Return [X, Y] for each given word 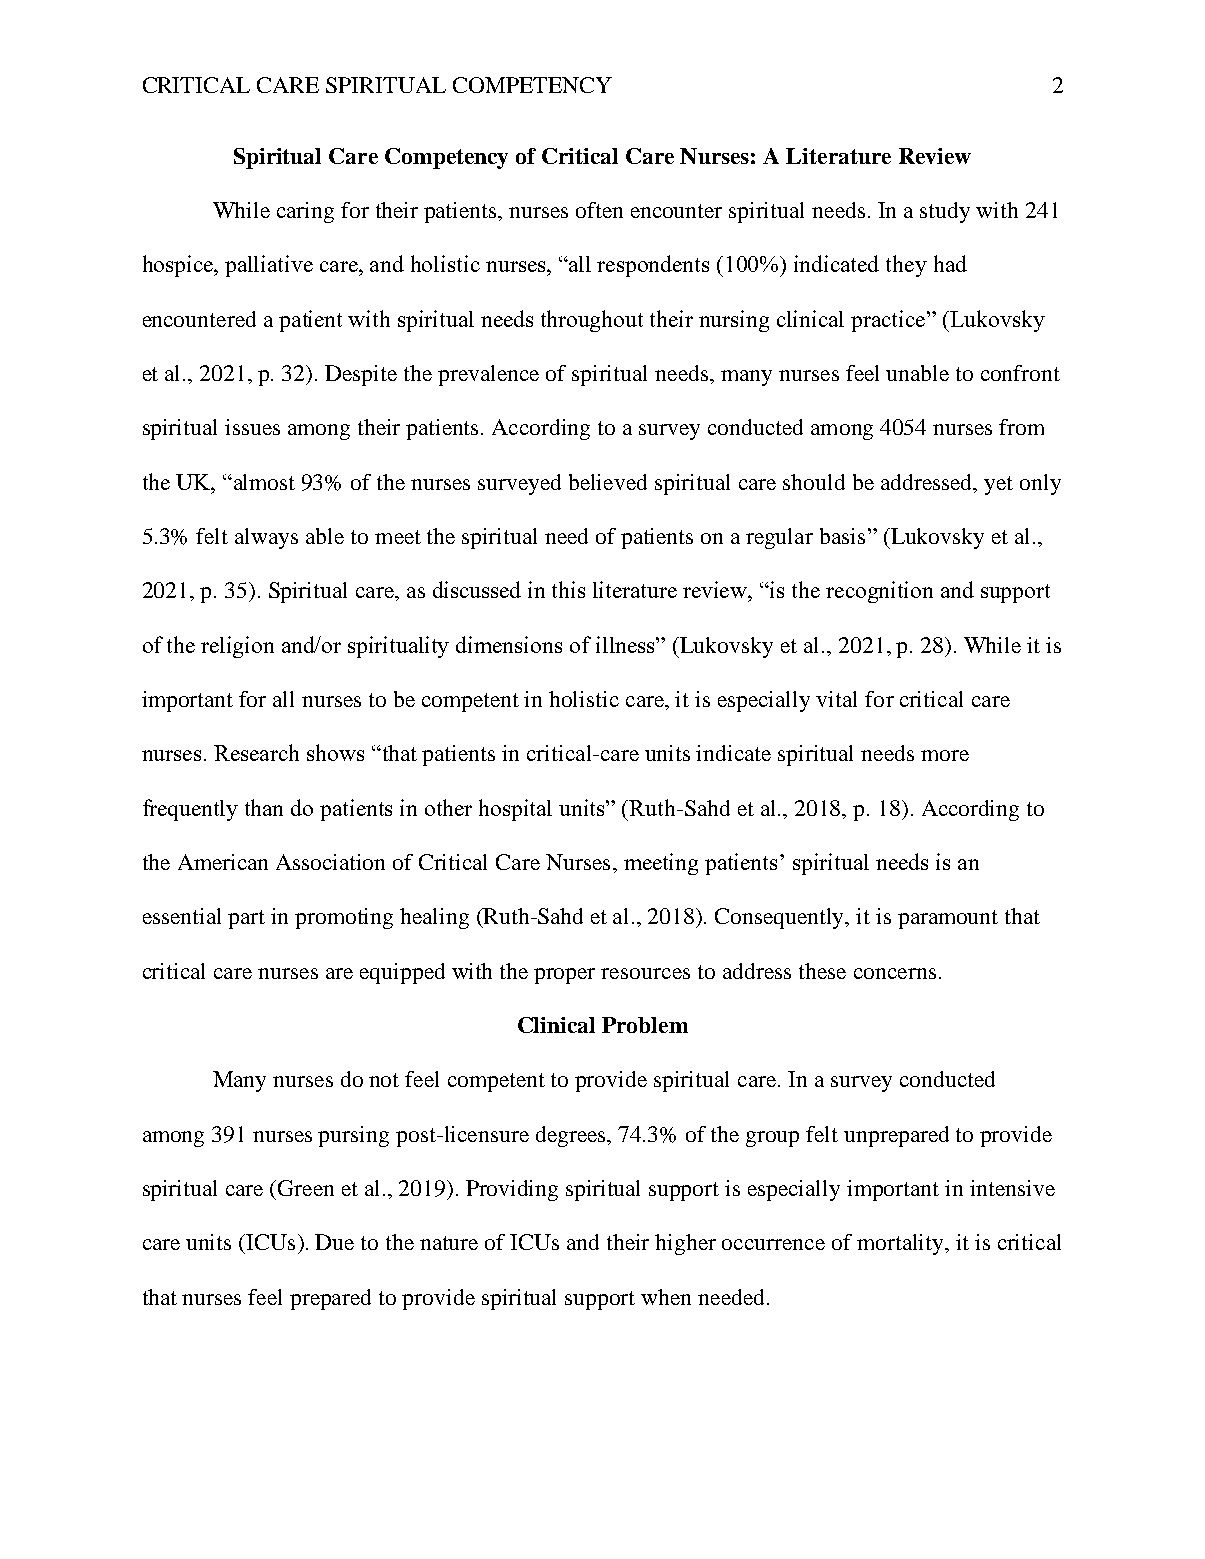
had [950, 263]
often [599, 210]
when [666, 1297]
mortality [901, 1244]
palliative [269, 266]
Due [334, 1242]
